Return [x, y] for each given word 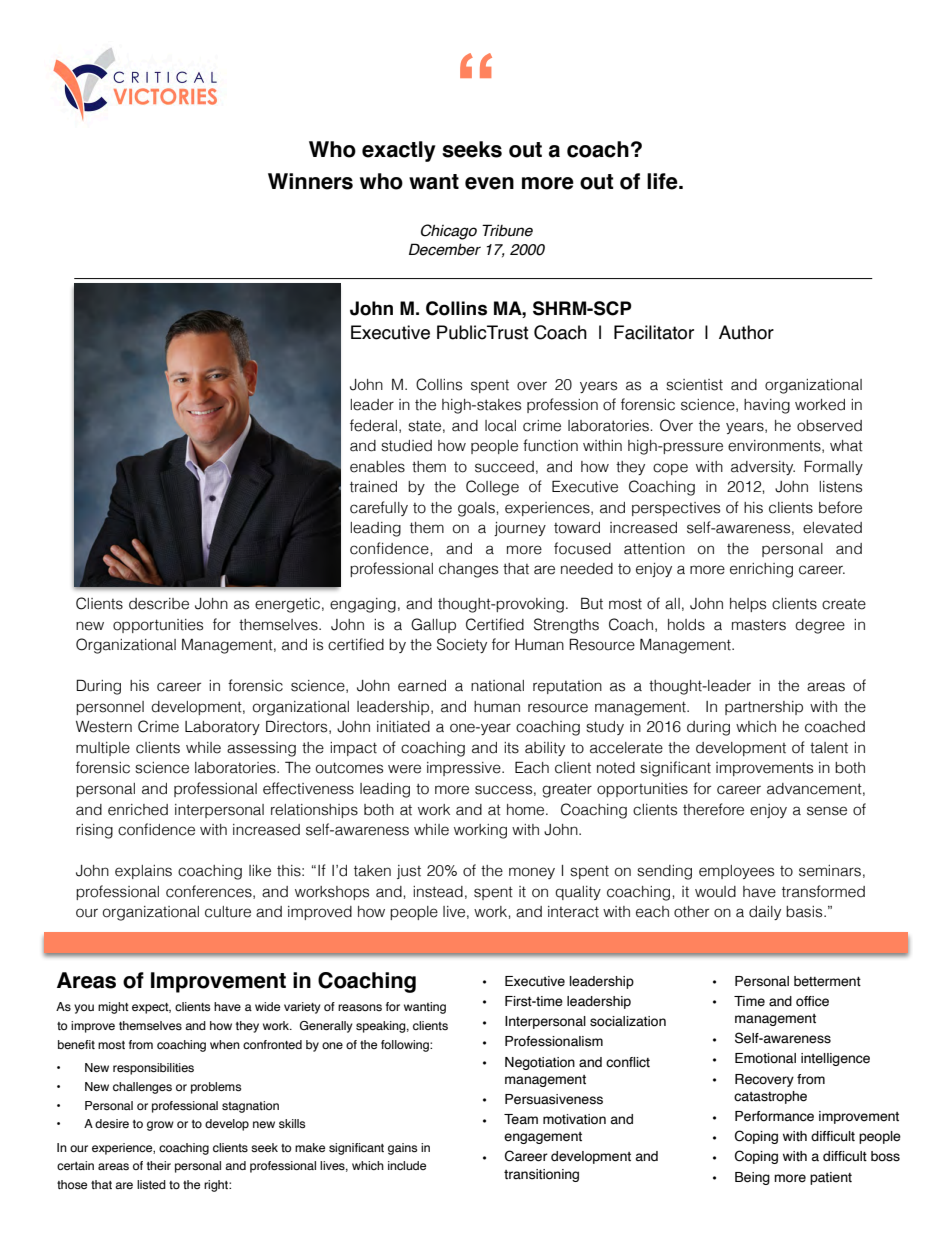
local [500, 426]
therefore [713, 809]
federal [373, 425]
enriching [761, 570]
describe [159, 604]
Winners [310, 181]
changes [468, 570]
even [489, 183]
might [113, 1008]
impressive [465, 769]
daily [765, 913]
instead [438, 892]
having [767, 406]
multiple [103, 749]
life [663, 181]
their [159, 1165]
